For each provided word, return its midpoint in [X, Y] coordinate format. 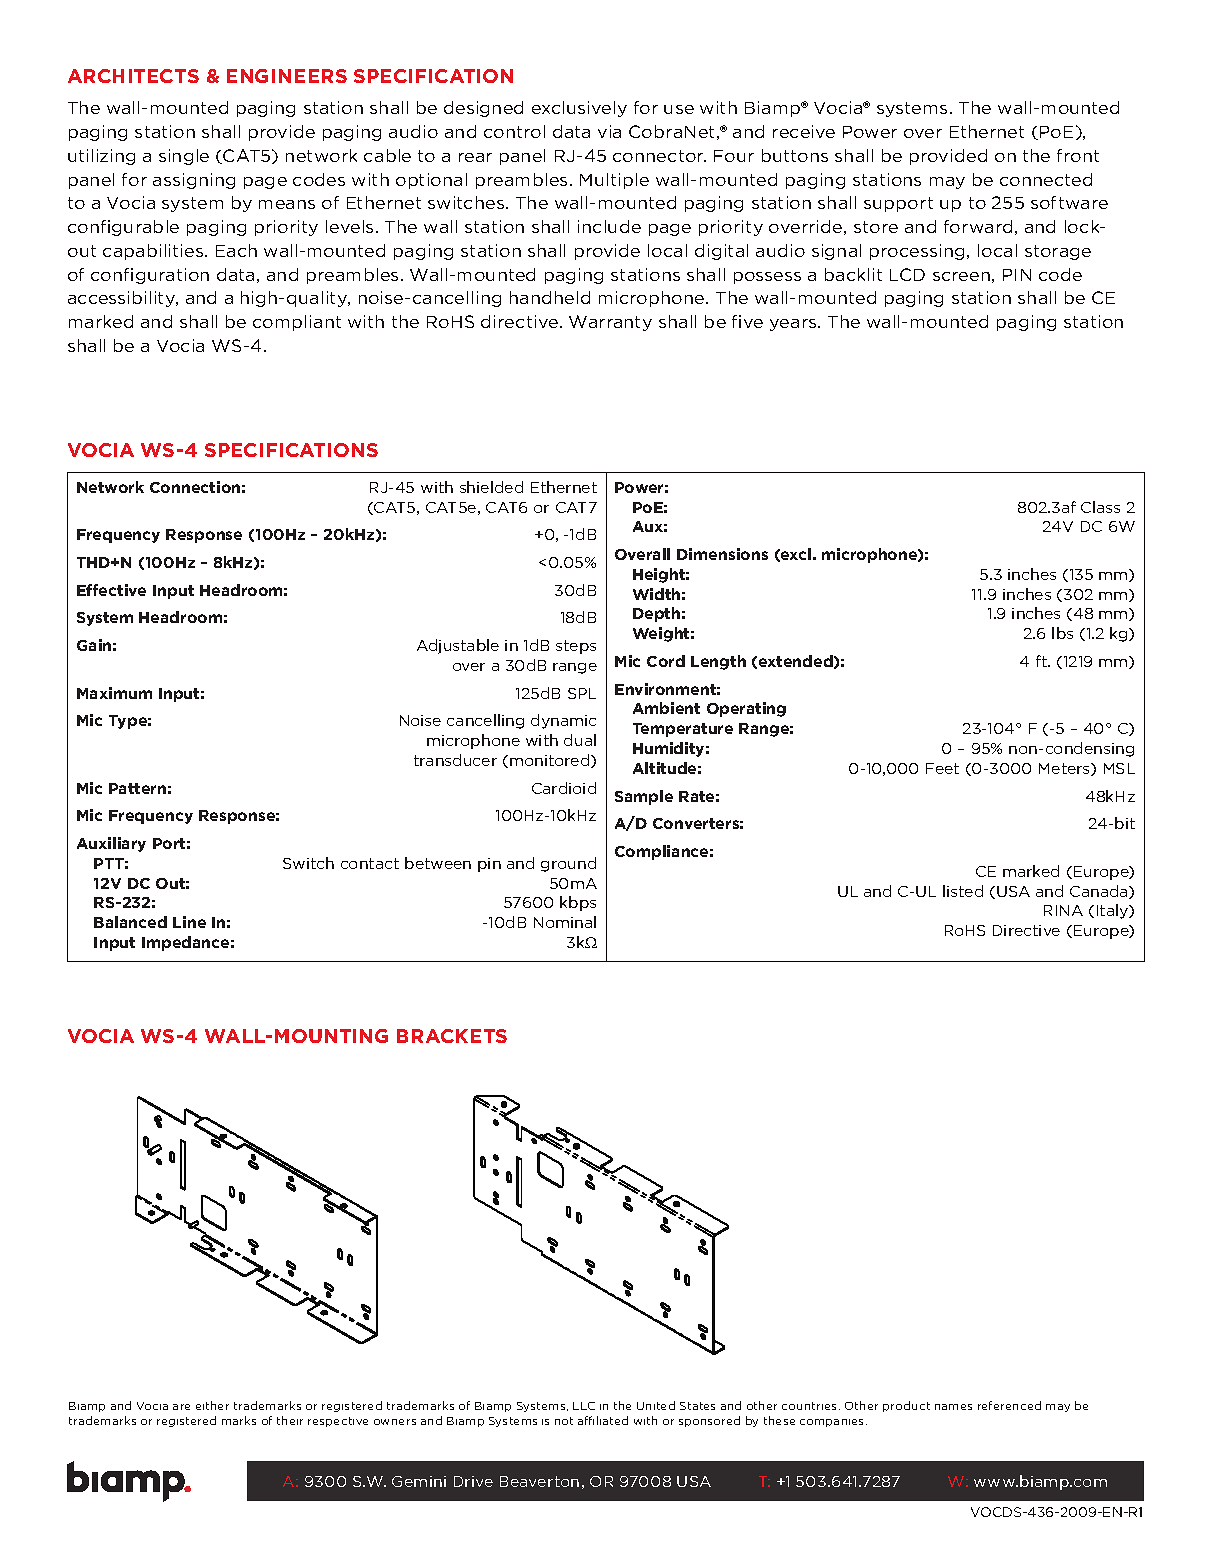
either [212, 1405]
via [609, 131]
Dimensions [722, 554]
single [184, 157]
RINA [1063, 910]
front [1078, 155]
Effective [111, 590]
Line [189, 922]
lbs [1062, 633]
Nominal [565, 922]
